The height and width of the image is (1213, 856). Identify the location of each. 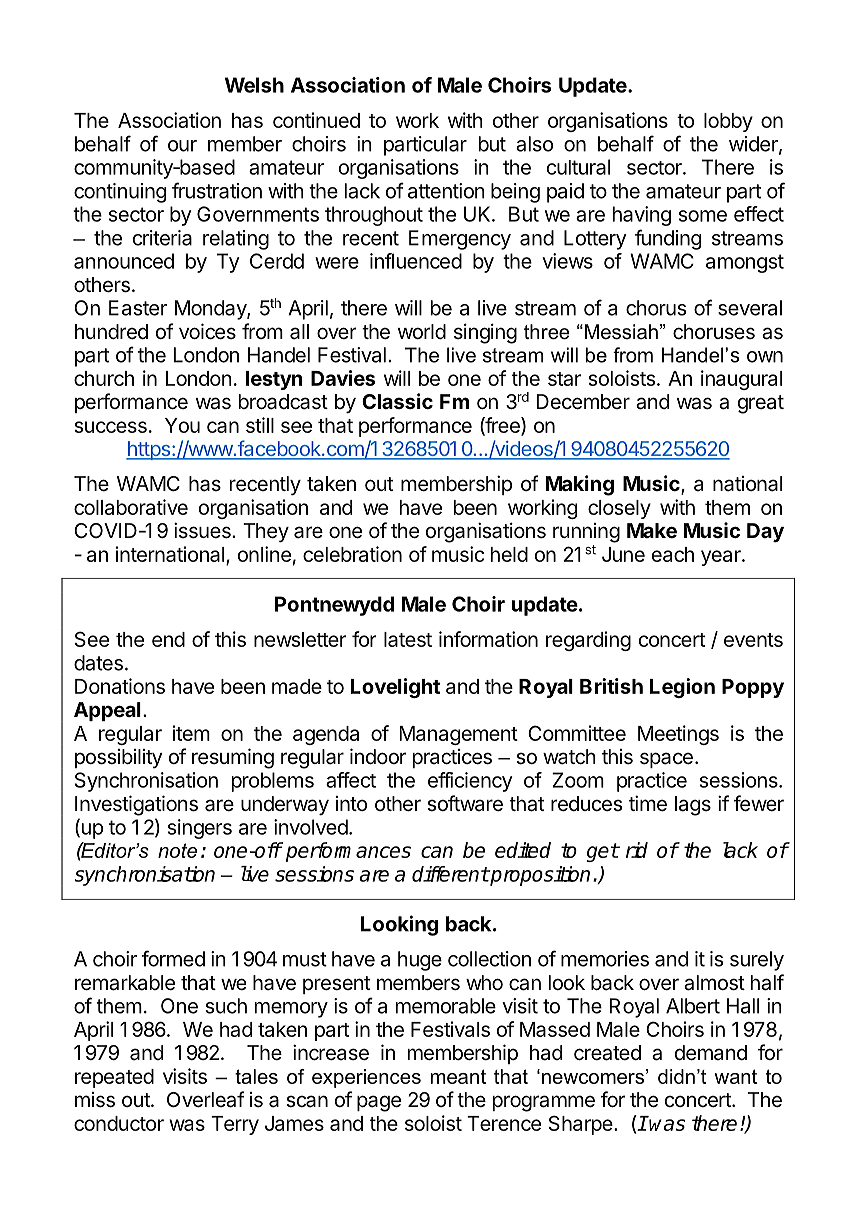
(673, 554).
